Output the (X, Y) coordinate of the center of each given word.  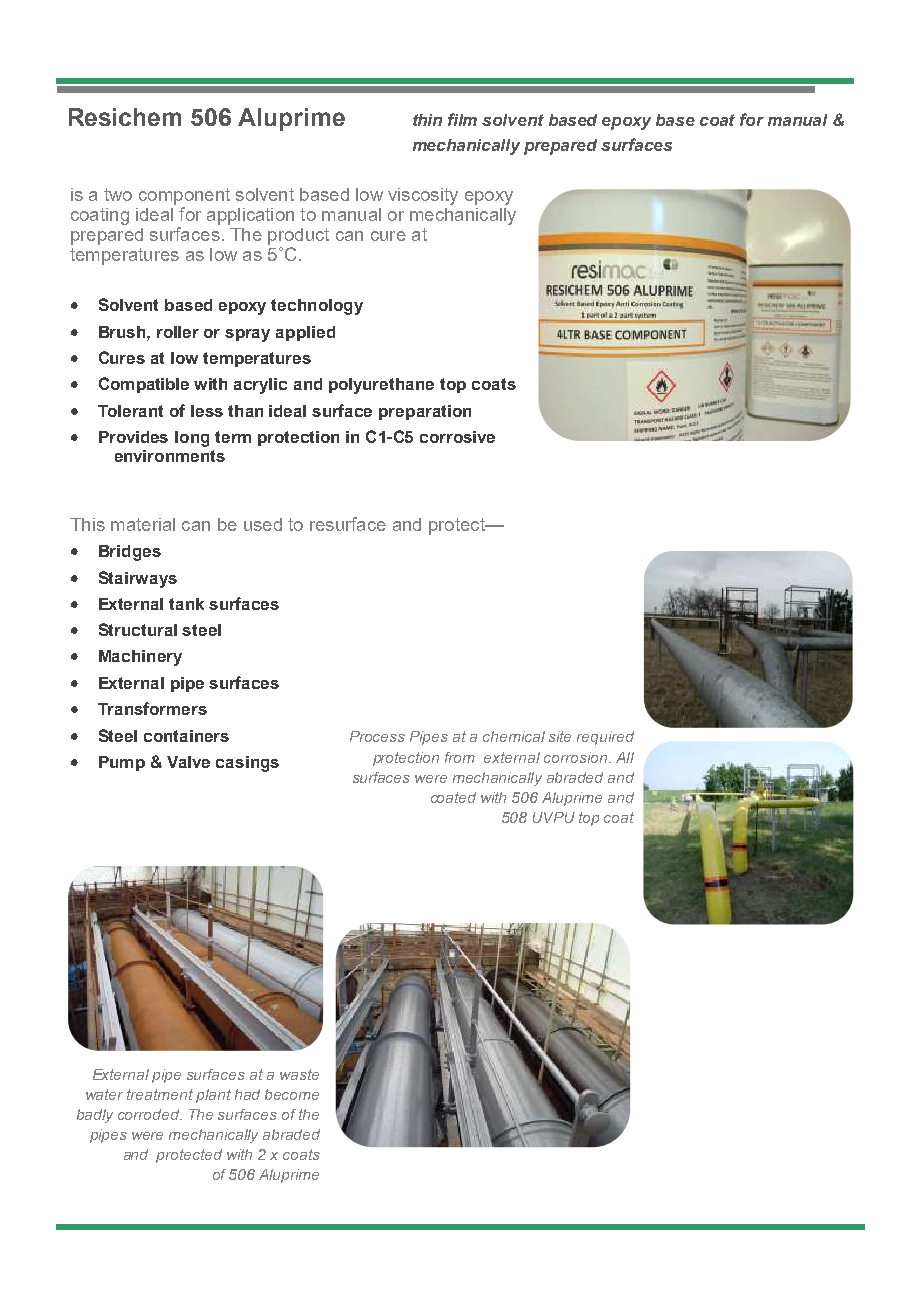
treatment (160, 1094)
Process (377, 736)
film (462, 119)
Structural (138, 629)
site (560, 736)
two (118, 194)
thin (427, 120)
